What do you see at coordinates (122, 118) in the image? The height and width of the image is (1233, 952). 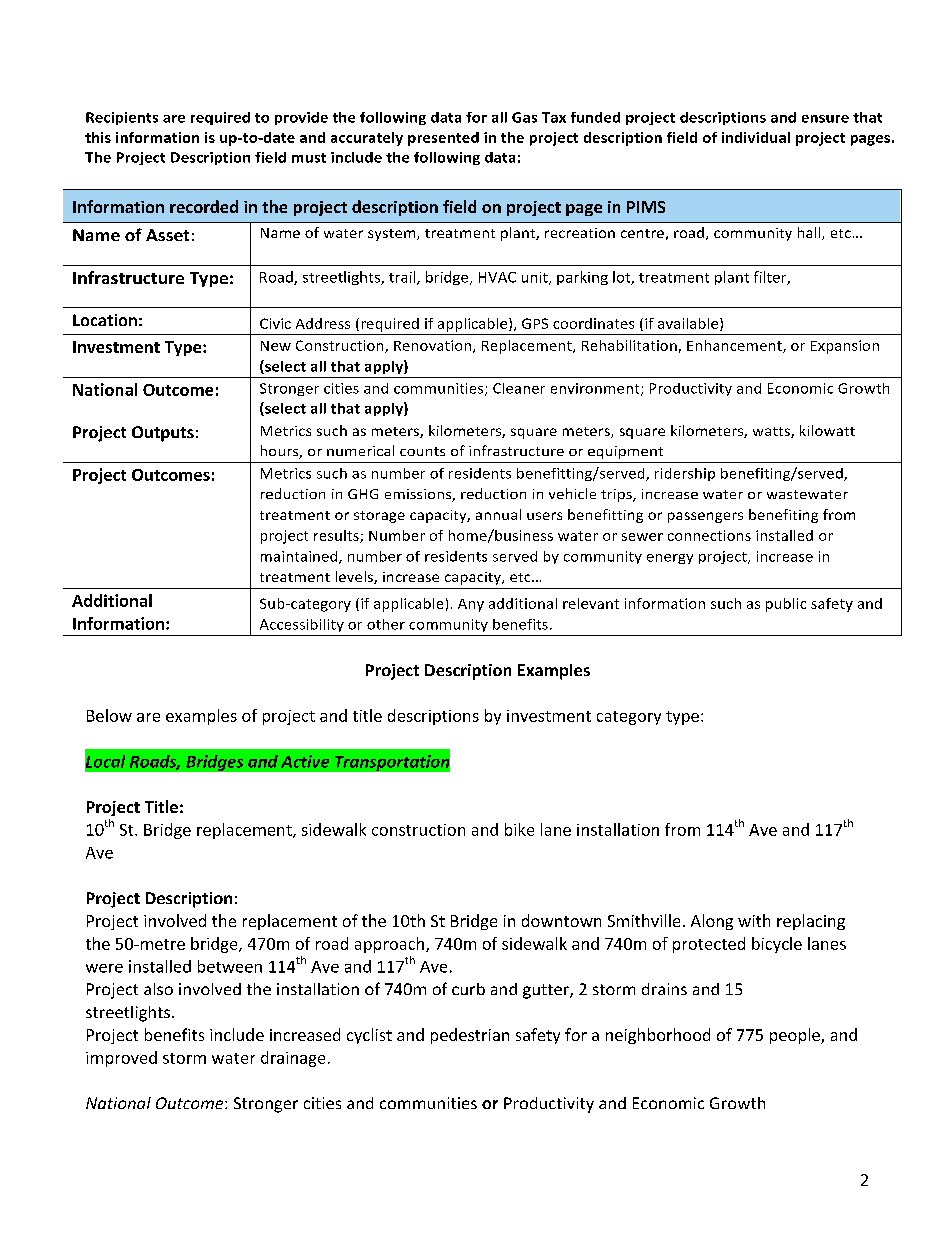 I see `Recipients` at bounding box center [122, 118].
